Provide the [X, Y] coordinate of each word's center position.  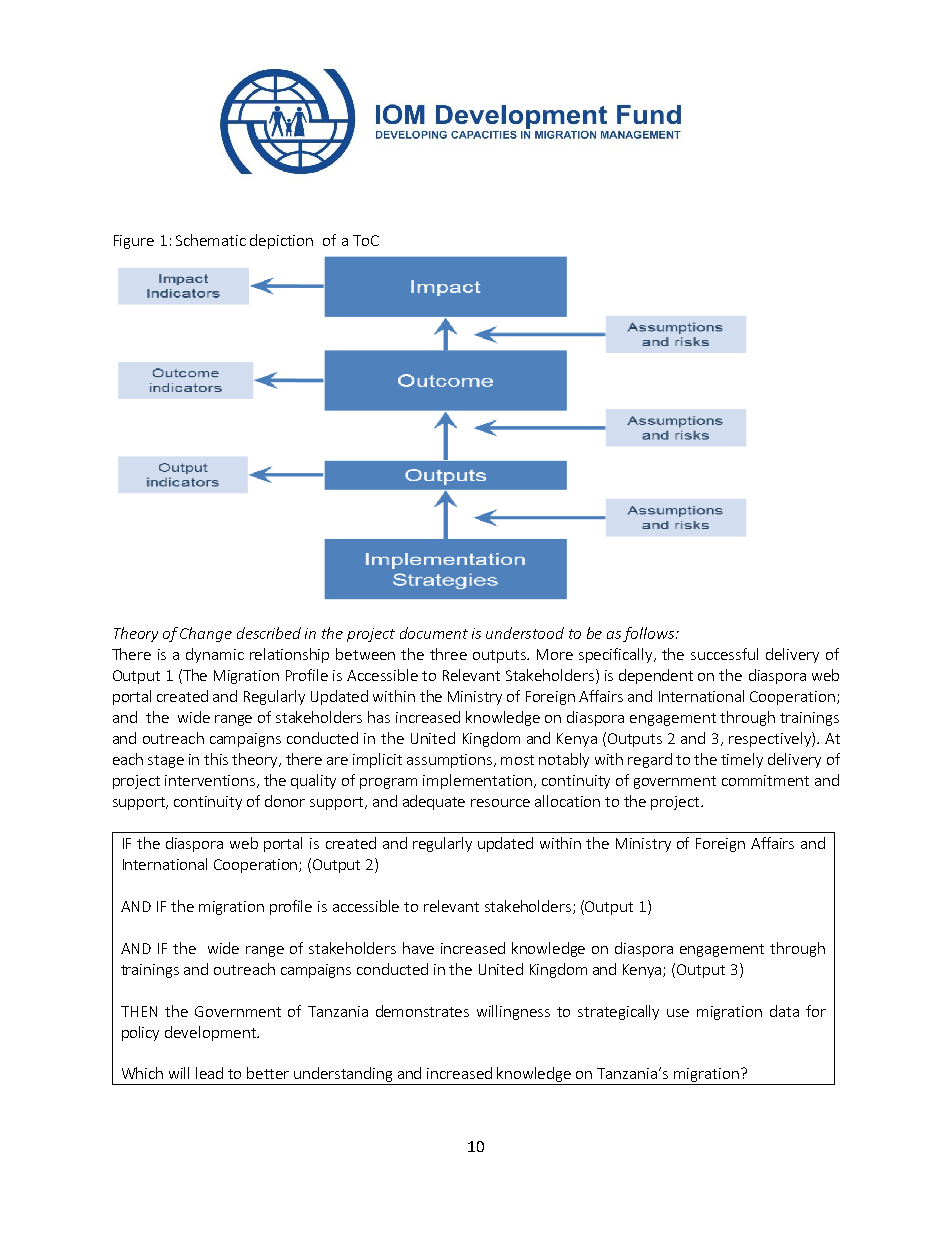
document [434, 633]
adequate [434, 802]
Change [206, 634]
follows [650, 634]
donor [285, 801]
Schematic [211, 240]
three [448, 654]
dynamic [215, 655]
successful [724, 654]
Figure [134, 242]
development [211, 1033]
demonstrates [422, 1011]
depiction [281, 241]
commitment [765, 780]
